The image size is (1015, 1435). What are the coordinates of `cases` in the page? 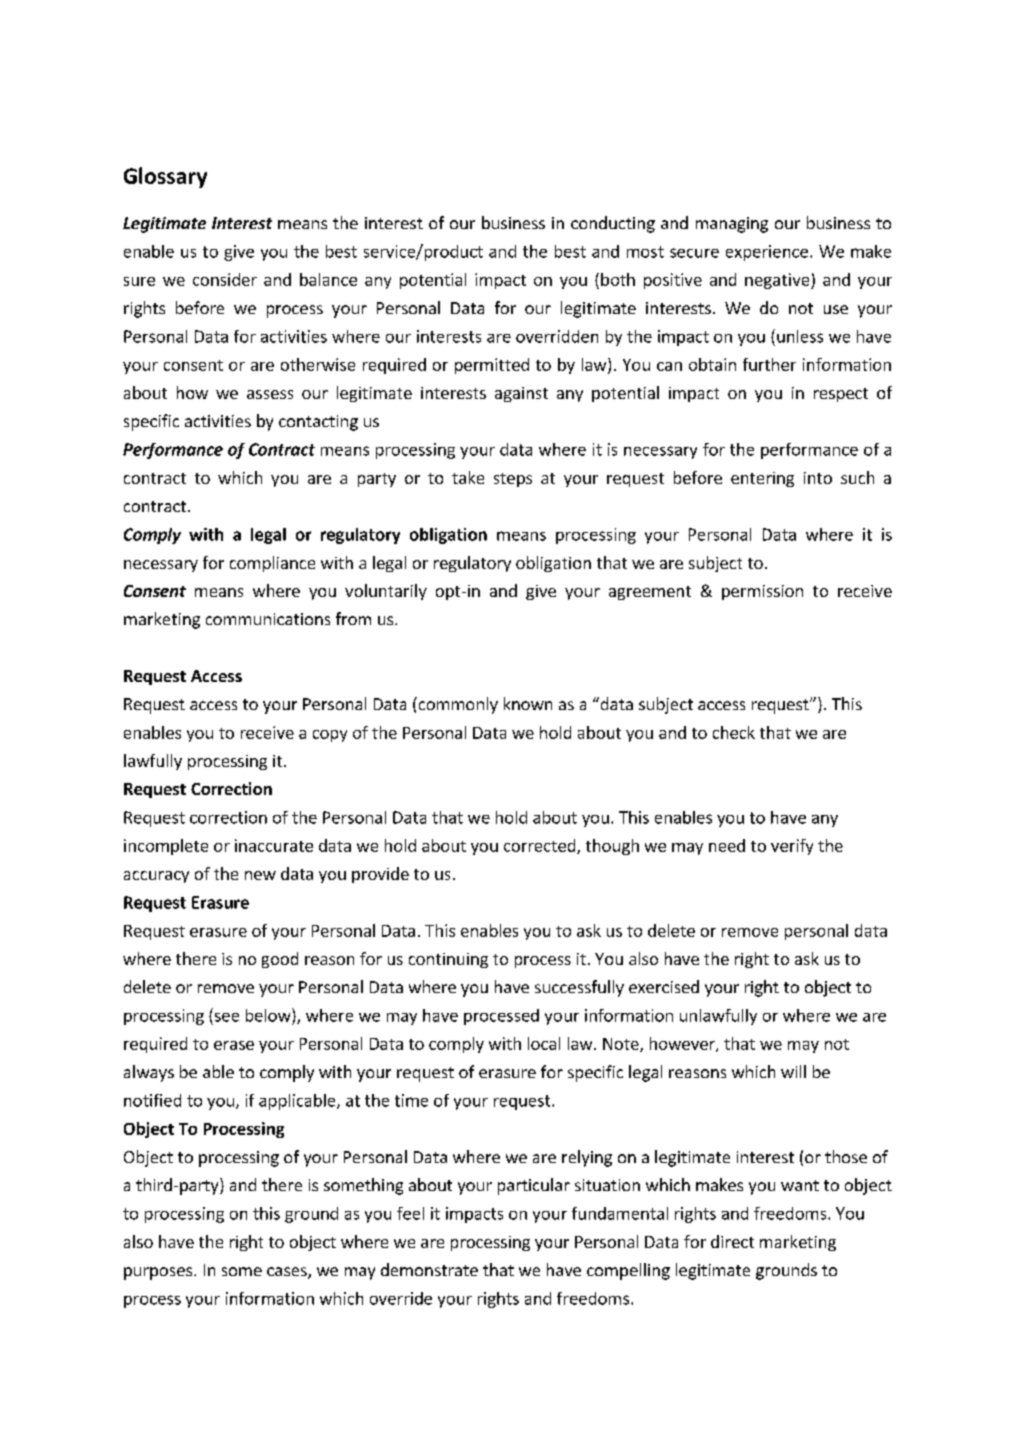 It's located at (288, 1273).
